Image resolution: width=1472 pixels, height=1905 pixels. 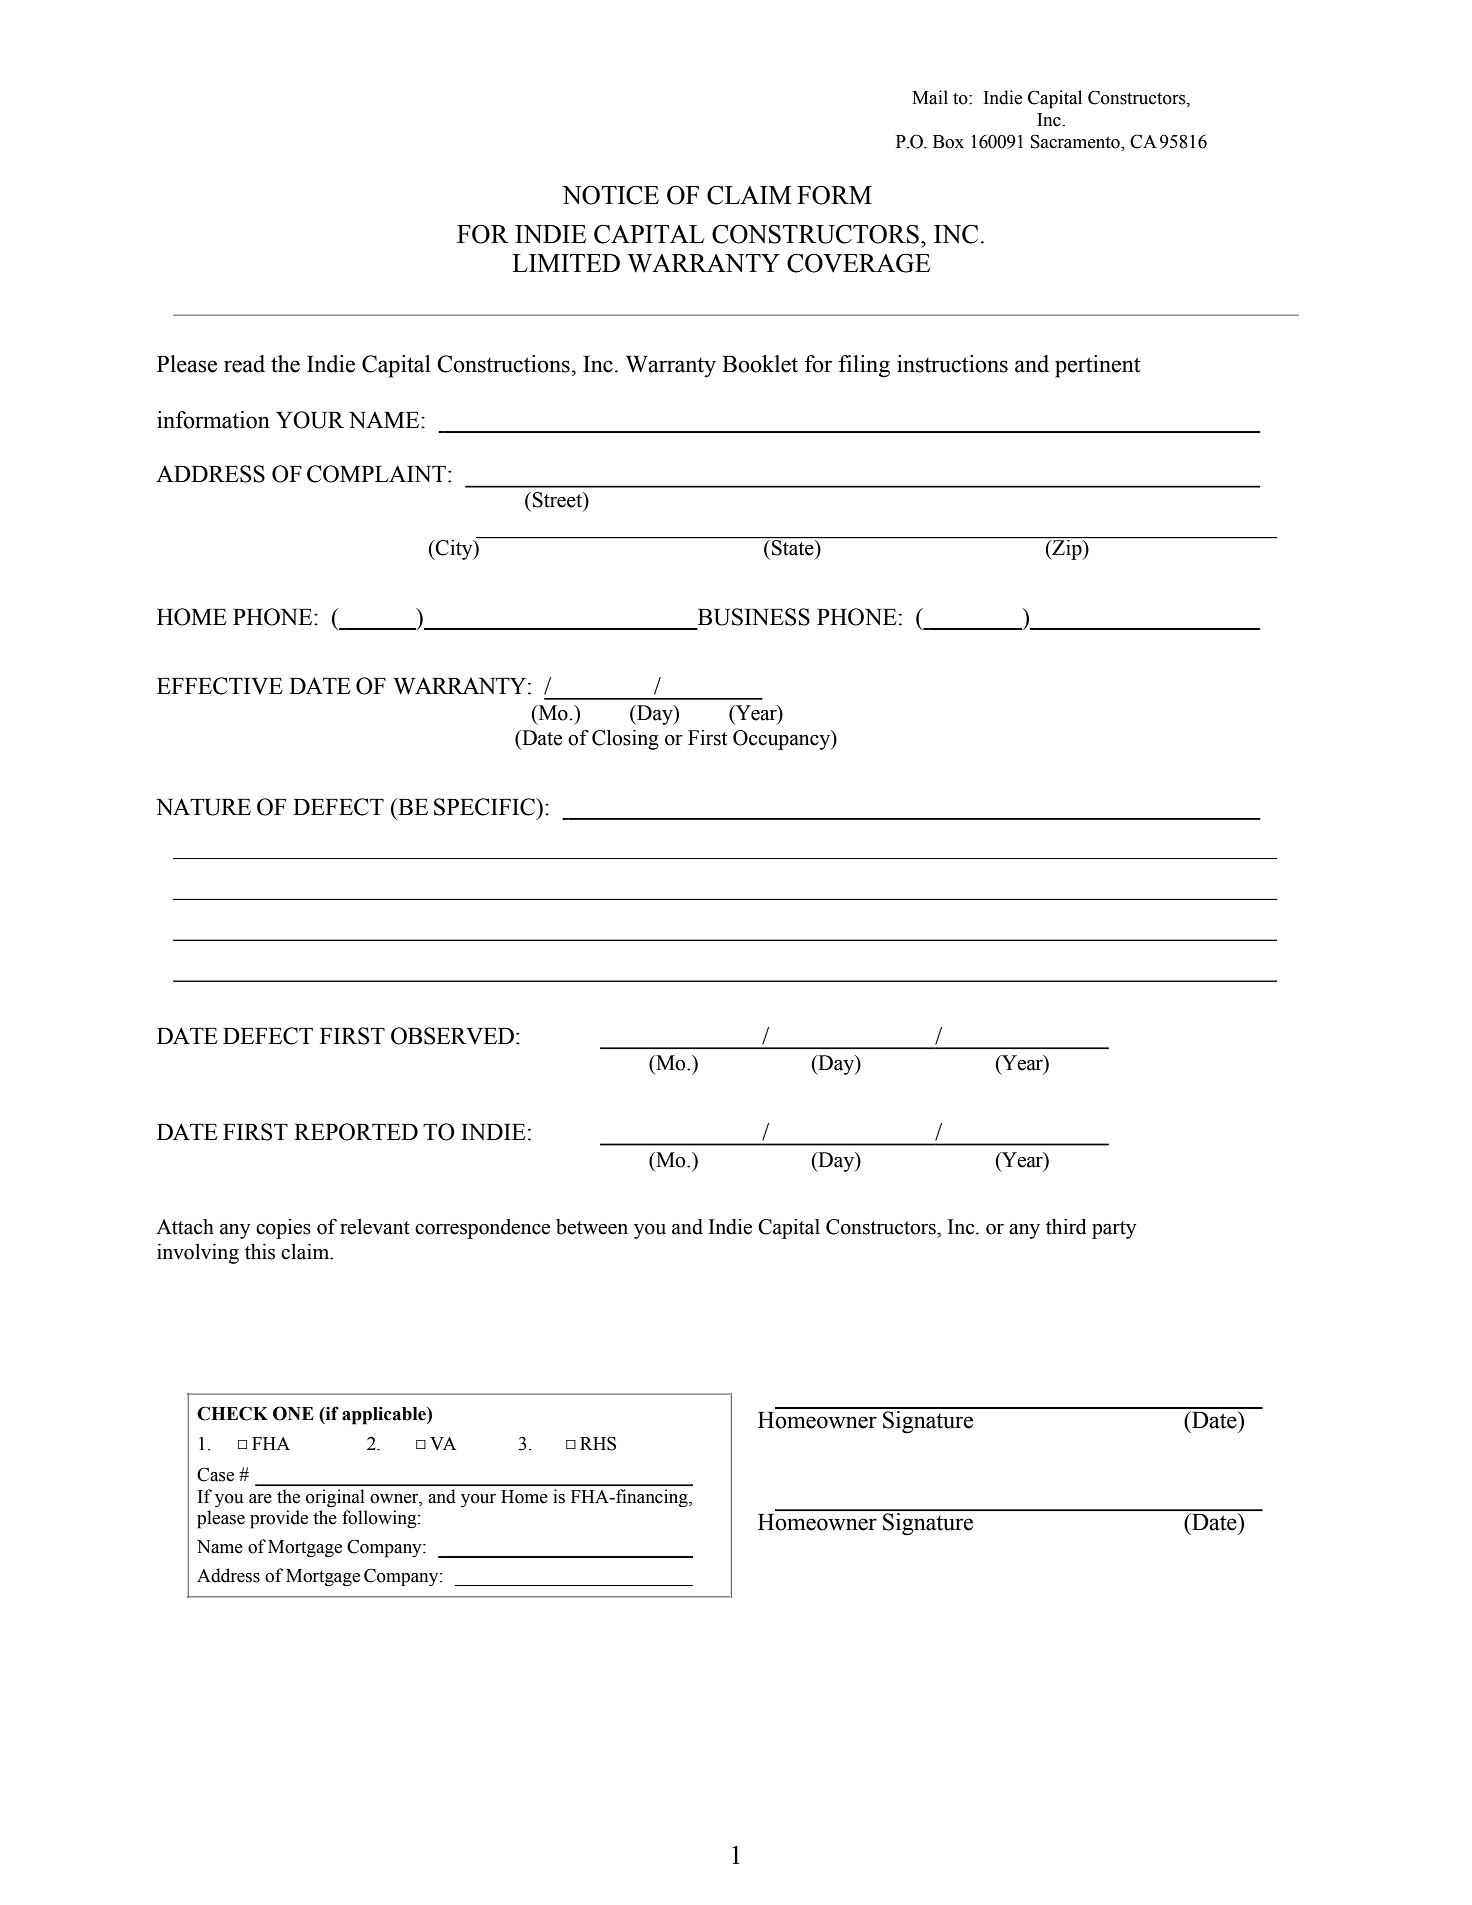 What do you see at coordinates (1066, 1227) in the screenshot?
I see `third` at bounding box center [1066, 1227].
